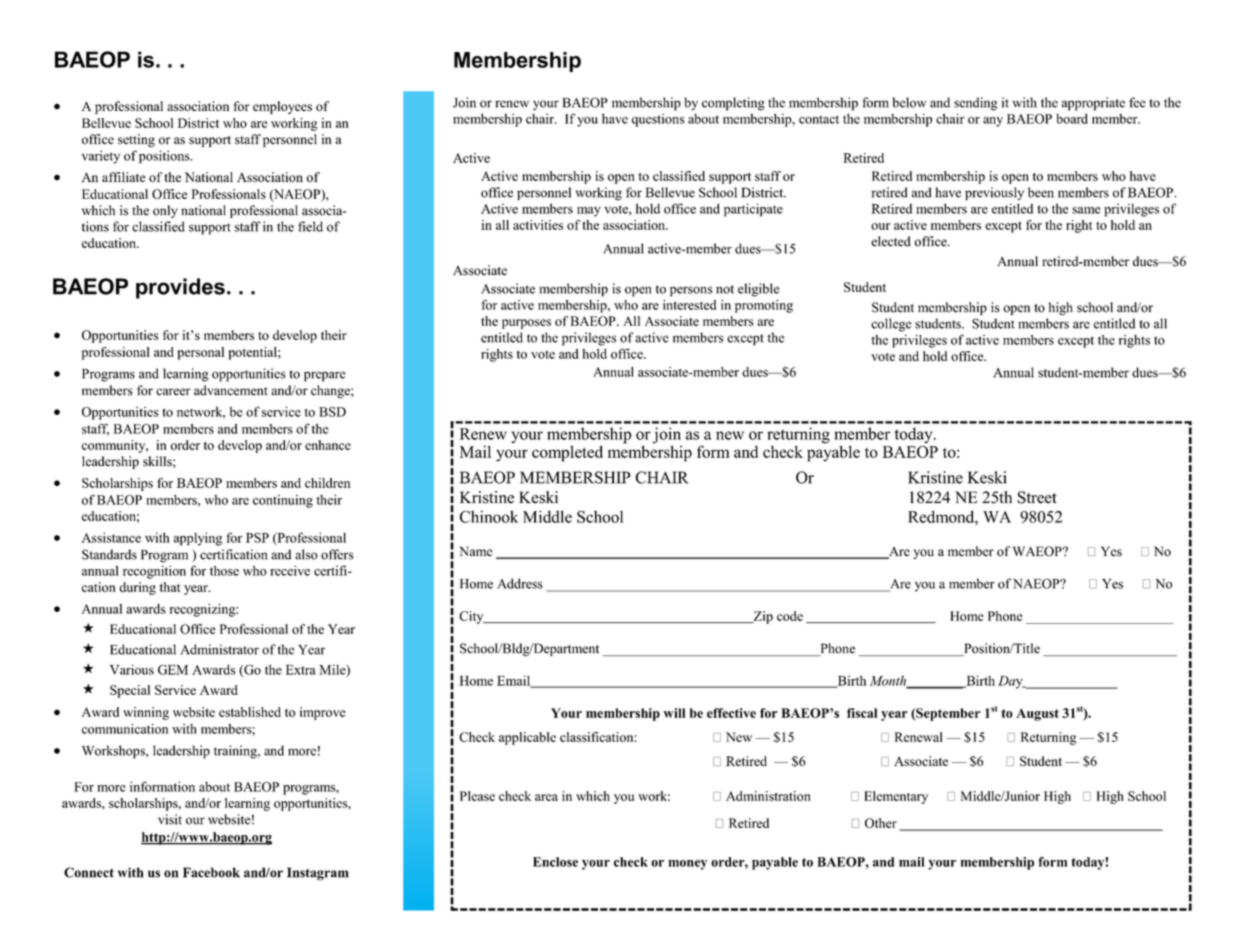  What do you see at coordinates (891, 325) in the screenshot?
I see `college` at bounding box center [891, 325].
